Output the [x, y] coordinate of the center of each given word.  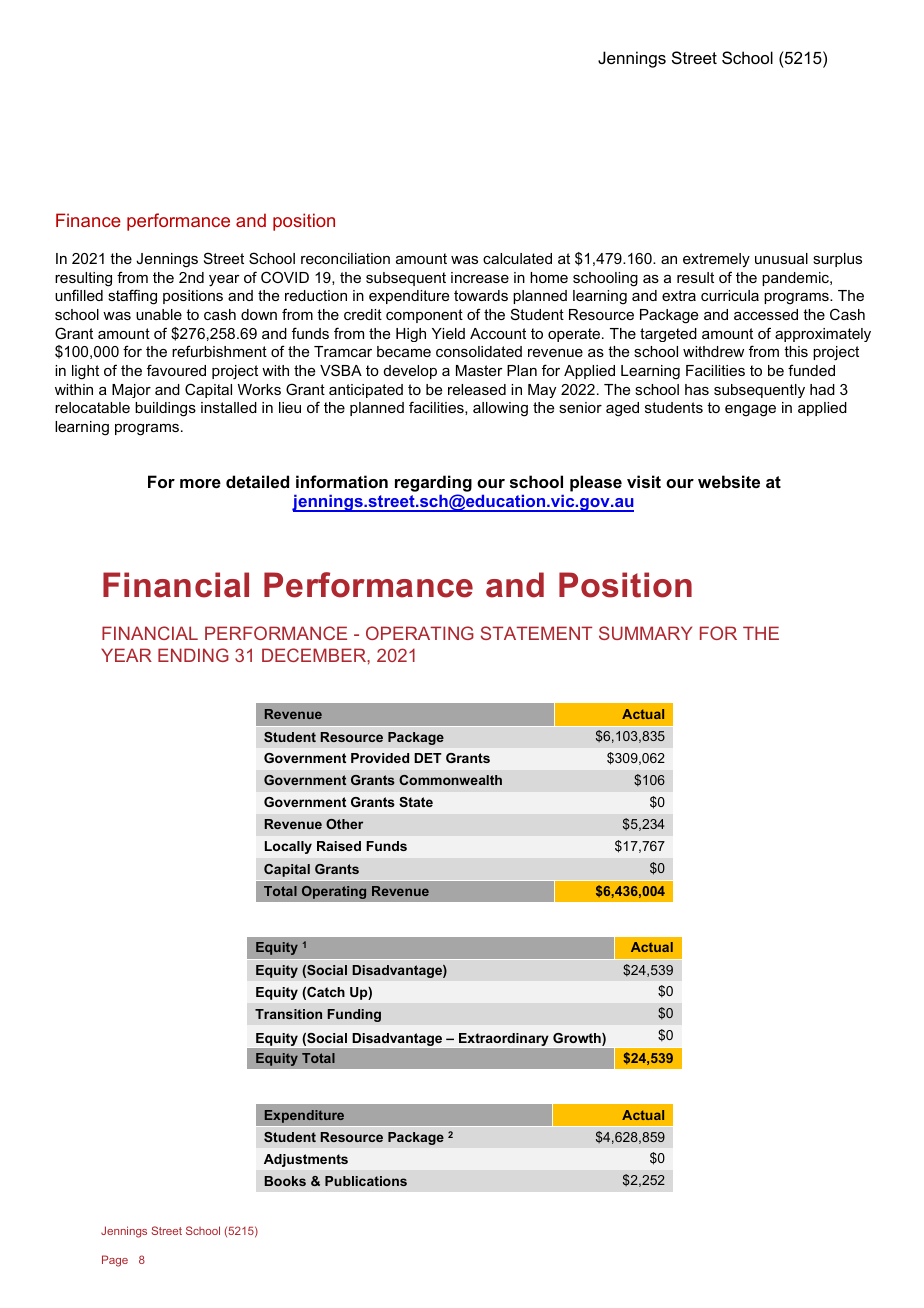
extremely [716, 260]
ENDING [193, 655]
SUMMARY [645, 633]
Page [115, 1261]
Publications [366, 1181]
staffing [132, 297]
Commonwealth [450, 780]
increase [480, 277]
